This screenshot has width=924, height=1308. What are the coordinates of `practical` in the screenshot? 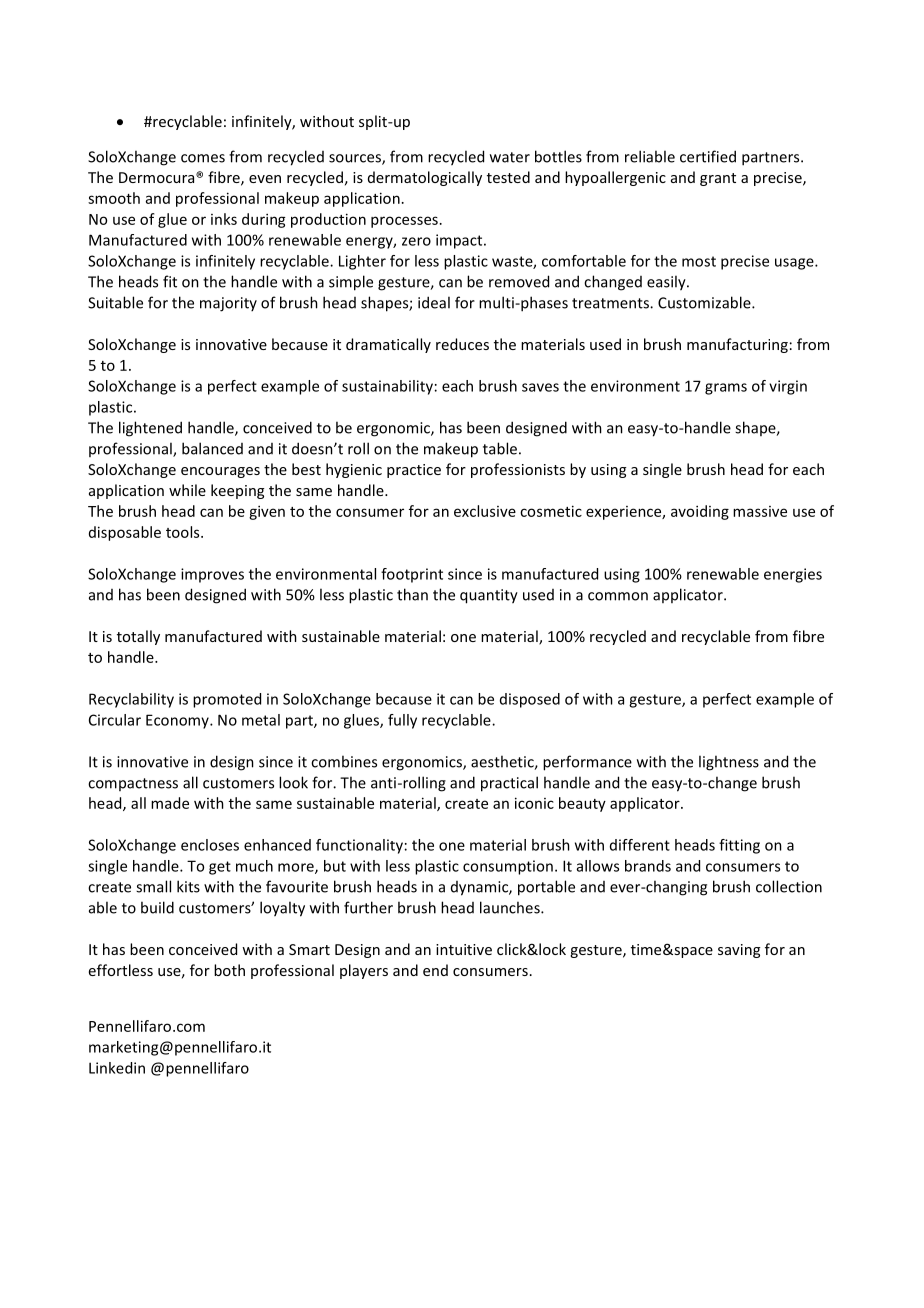 It's located at (509, 784).
